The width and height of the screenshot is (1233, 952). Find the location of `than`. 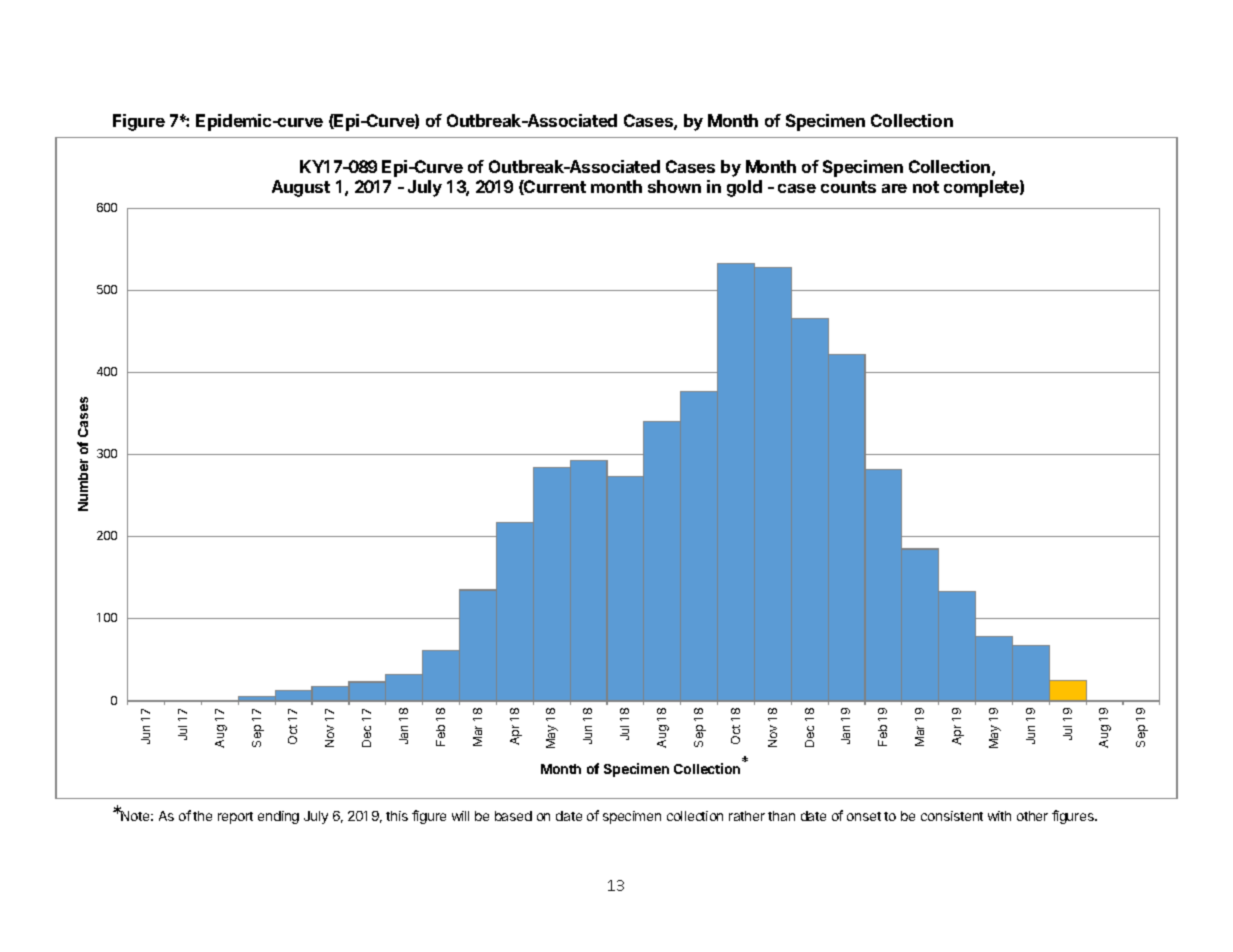

than is located at coordinates (781, 816).
